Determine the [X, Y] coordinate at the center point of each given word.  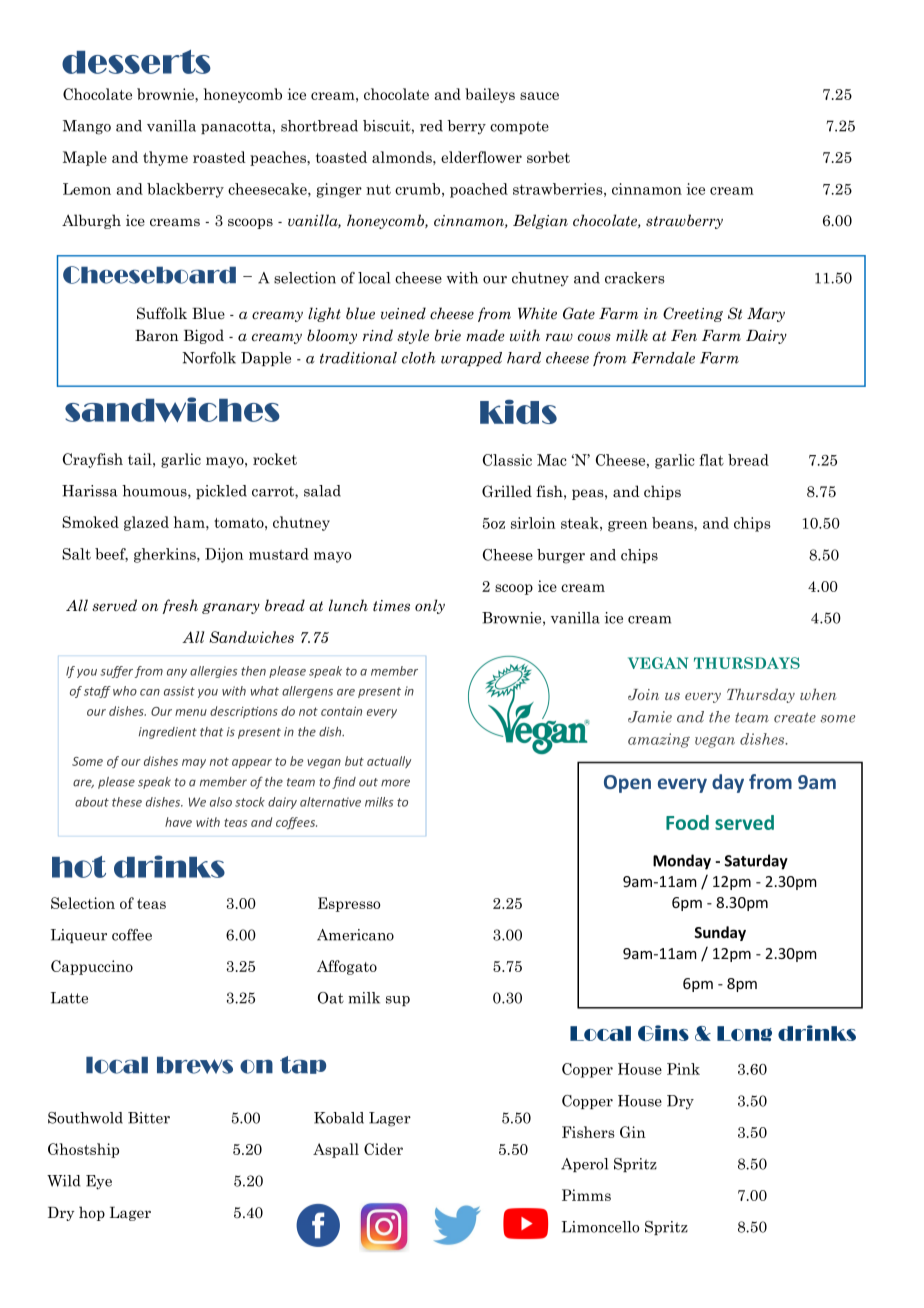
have [178, 822]
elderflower [481, 157]
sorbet [548, 157]
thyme [165, 158]
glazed [146, 523]
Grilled [507, 491]
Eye [99, 1182]
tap [303, 1065]
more [395, 783]
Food [687, 822]
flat [711, 460]
